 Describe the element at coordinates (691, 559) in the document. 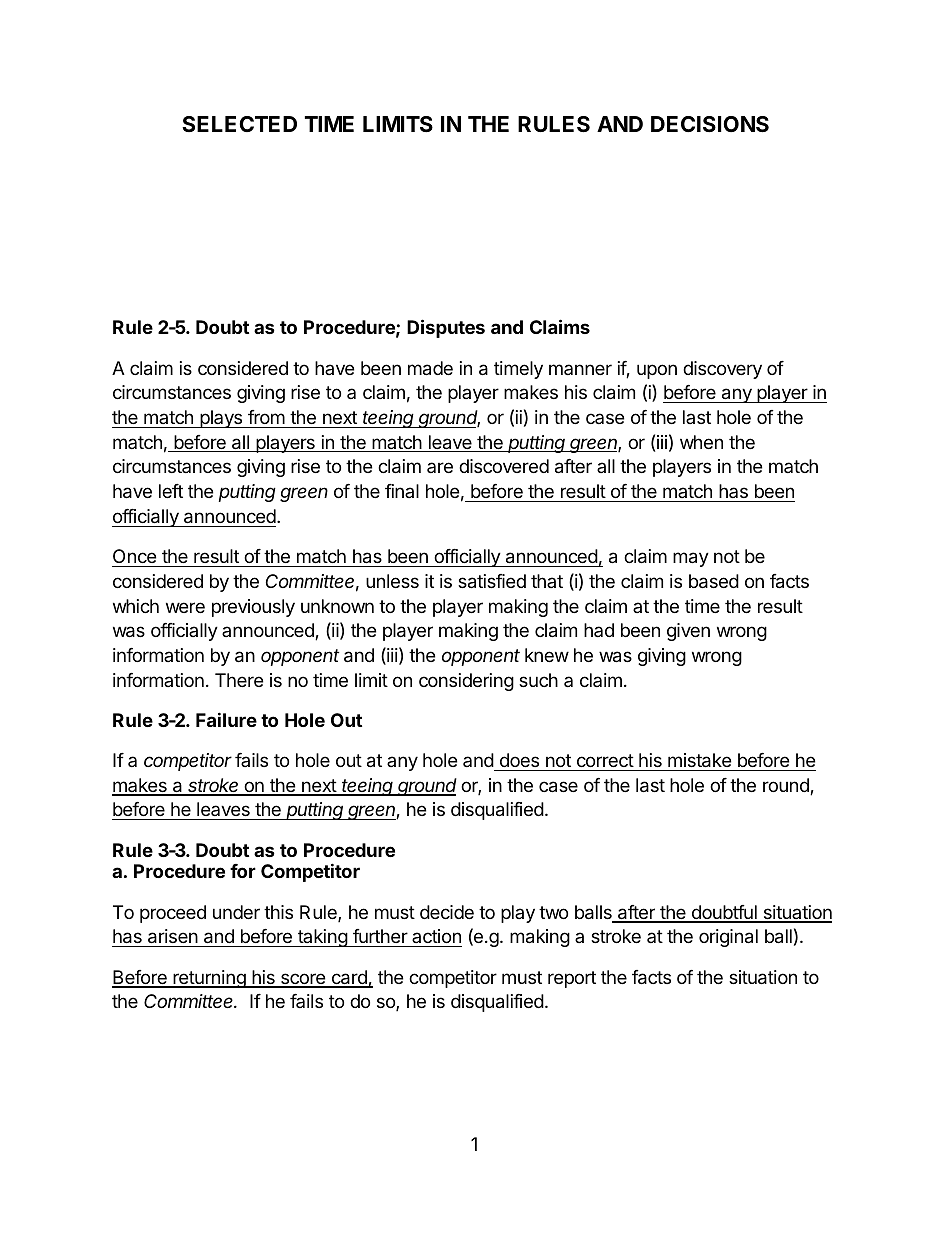

I see `may` at that location.
